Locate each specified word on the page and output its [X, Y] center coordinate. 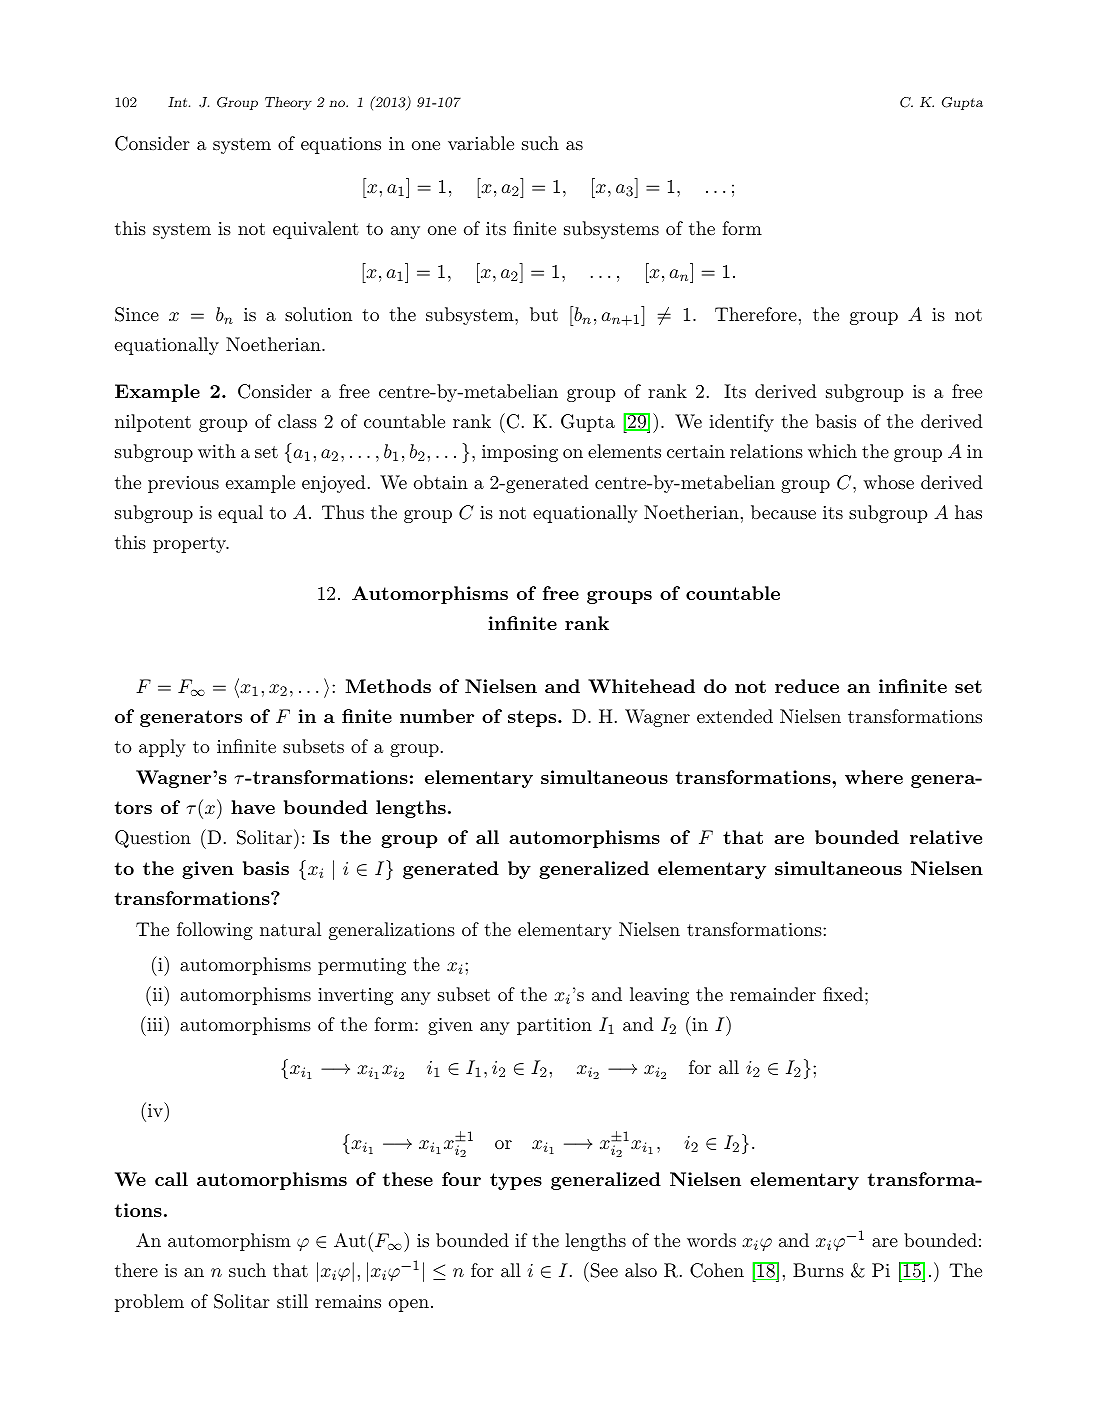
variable [481, 143]
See [604, 1270]
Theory [288, 103]
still [292, 1301]
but [544, 314]
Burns [818, 1270]
